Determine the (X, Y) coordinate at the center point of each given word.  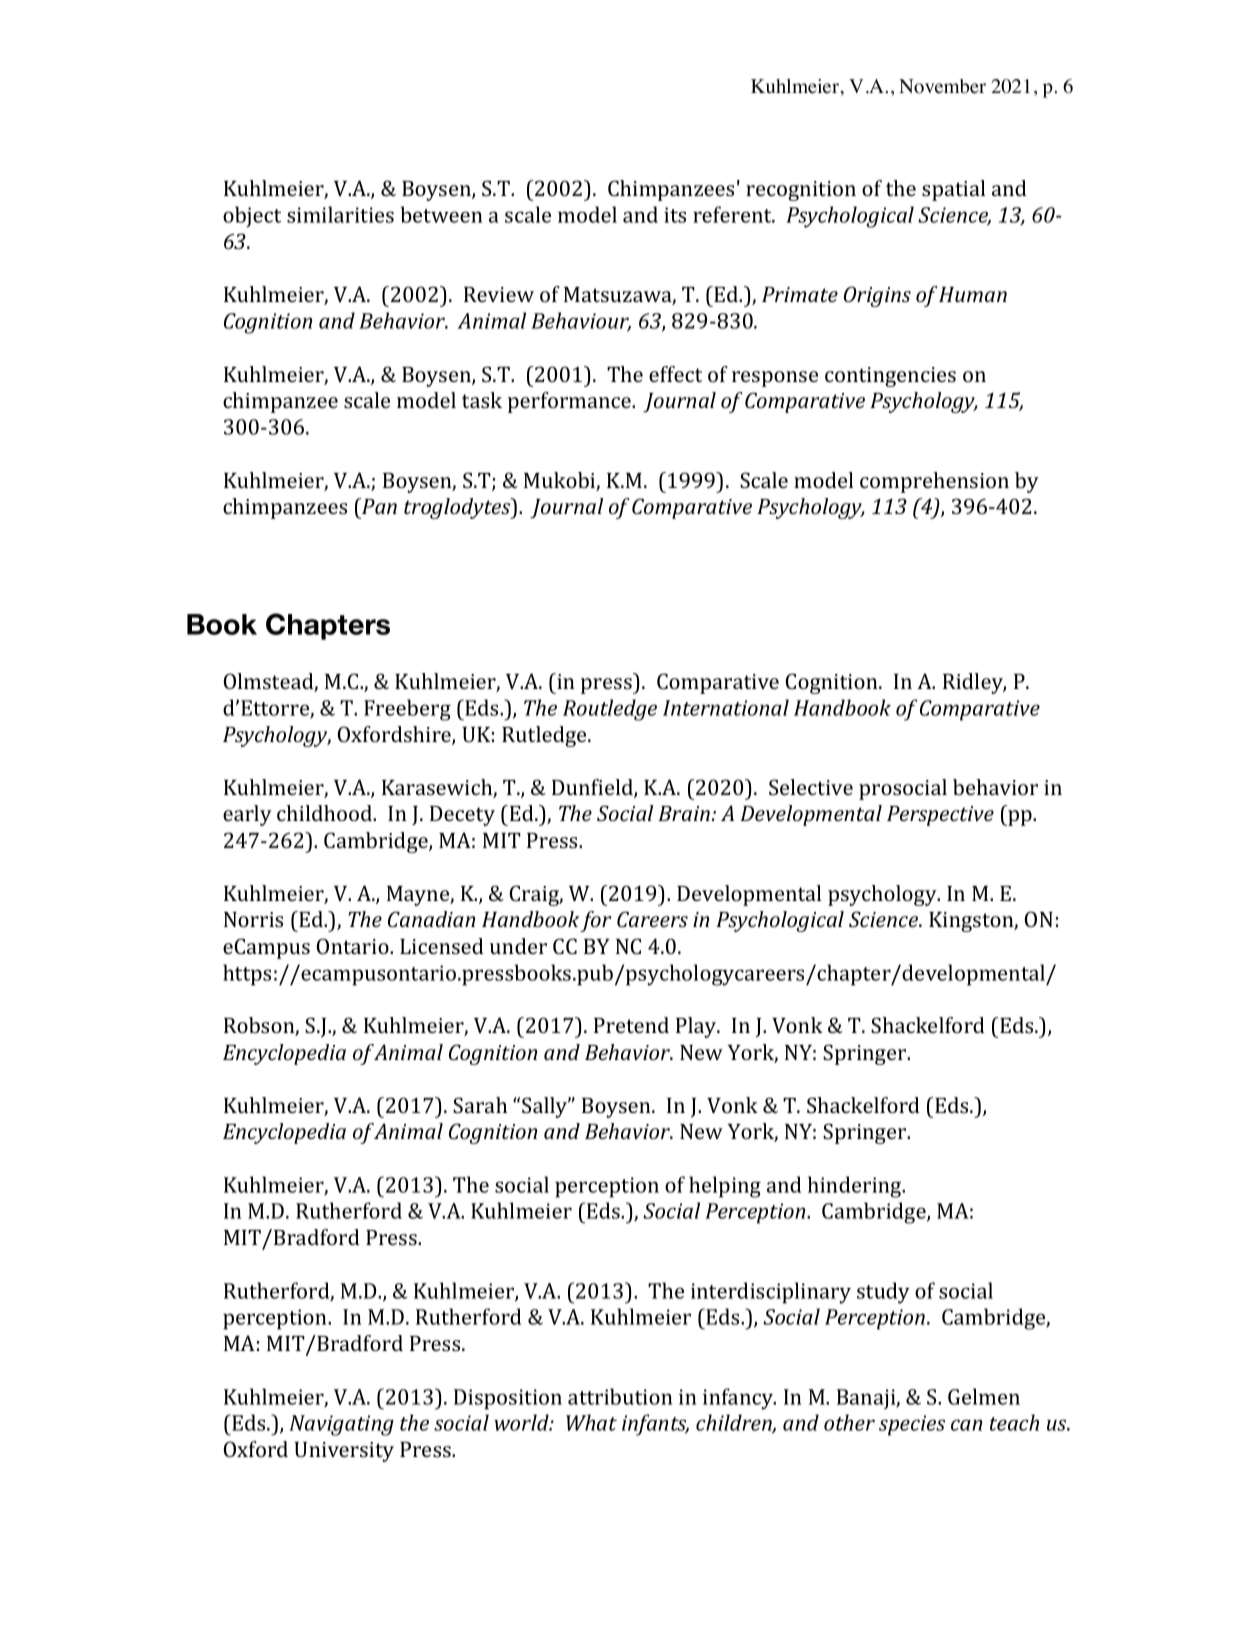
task (482, 400)
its (675, 215)
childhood (326, 813)
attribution (620, 1396)
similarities (340, 214)
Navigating (341, 1425)
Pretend (631, 1025)
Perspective (940, 816)
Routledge (610, 710)
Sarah (480, 1105)
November (942, 86)
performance (570, 402)
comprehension (934, 482)
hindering (856, 1187)
